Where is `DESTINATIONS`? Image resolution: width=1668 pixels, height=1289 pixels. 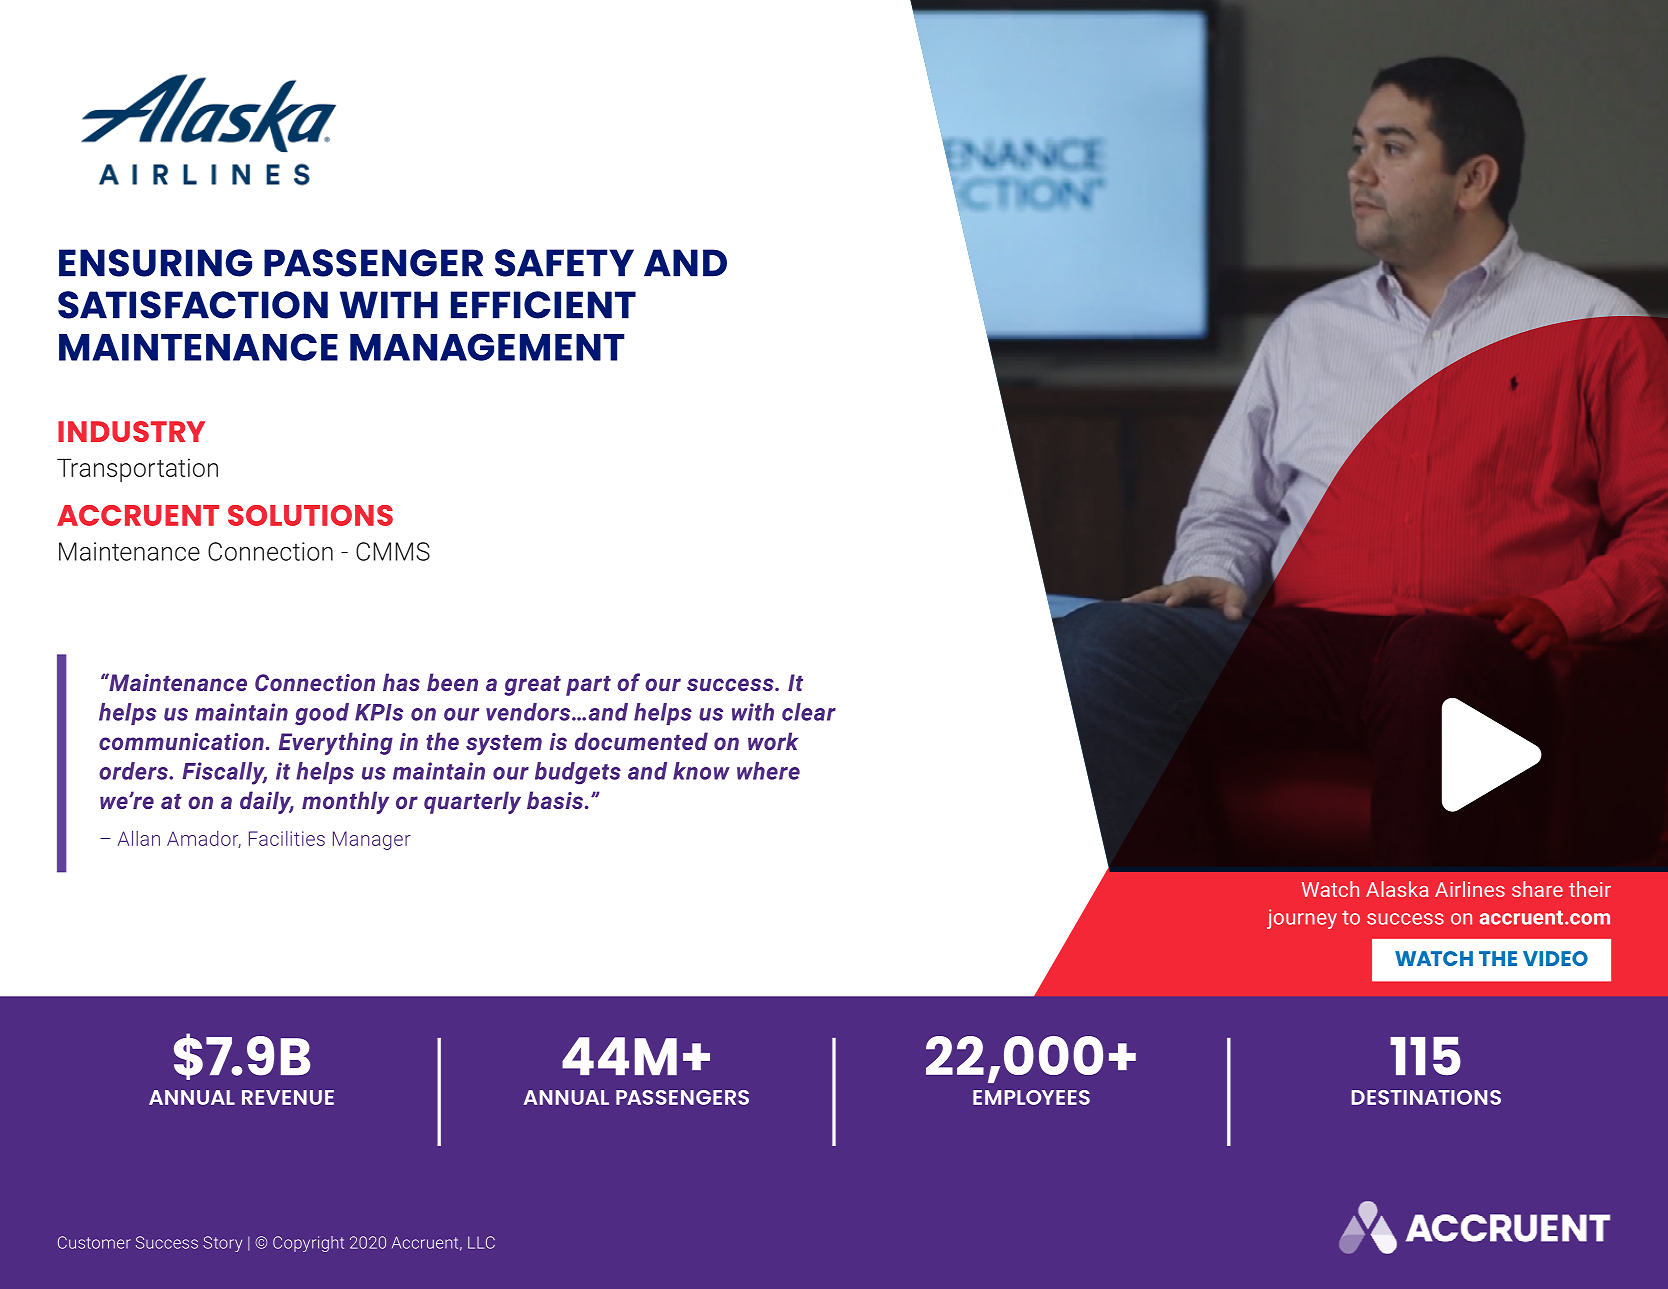
DESTINATIONS is located at coordinates (1426, 1097).
